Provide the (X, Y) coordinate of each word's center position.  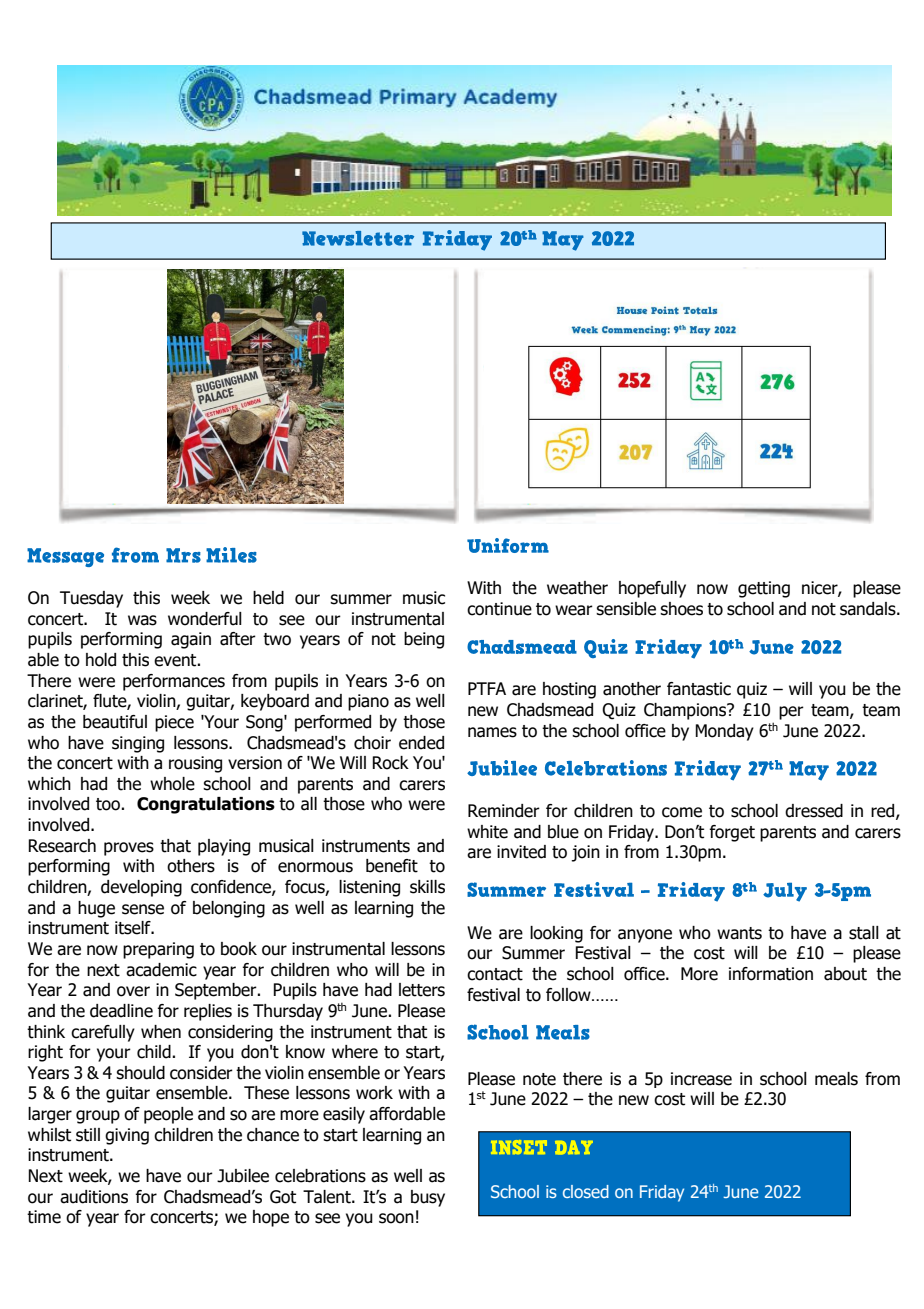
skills (427, 887)
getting (764, 589)
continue (499, 609)
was (142, 620)
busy (428, 1198)
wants (739, 933)
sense (143, 909)
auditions (94, 1197)
